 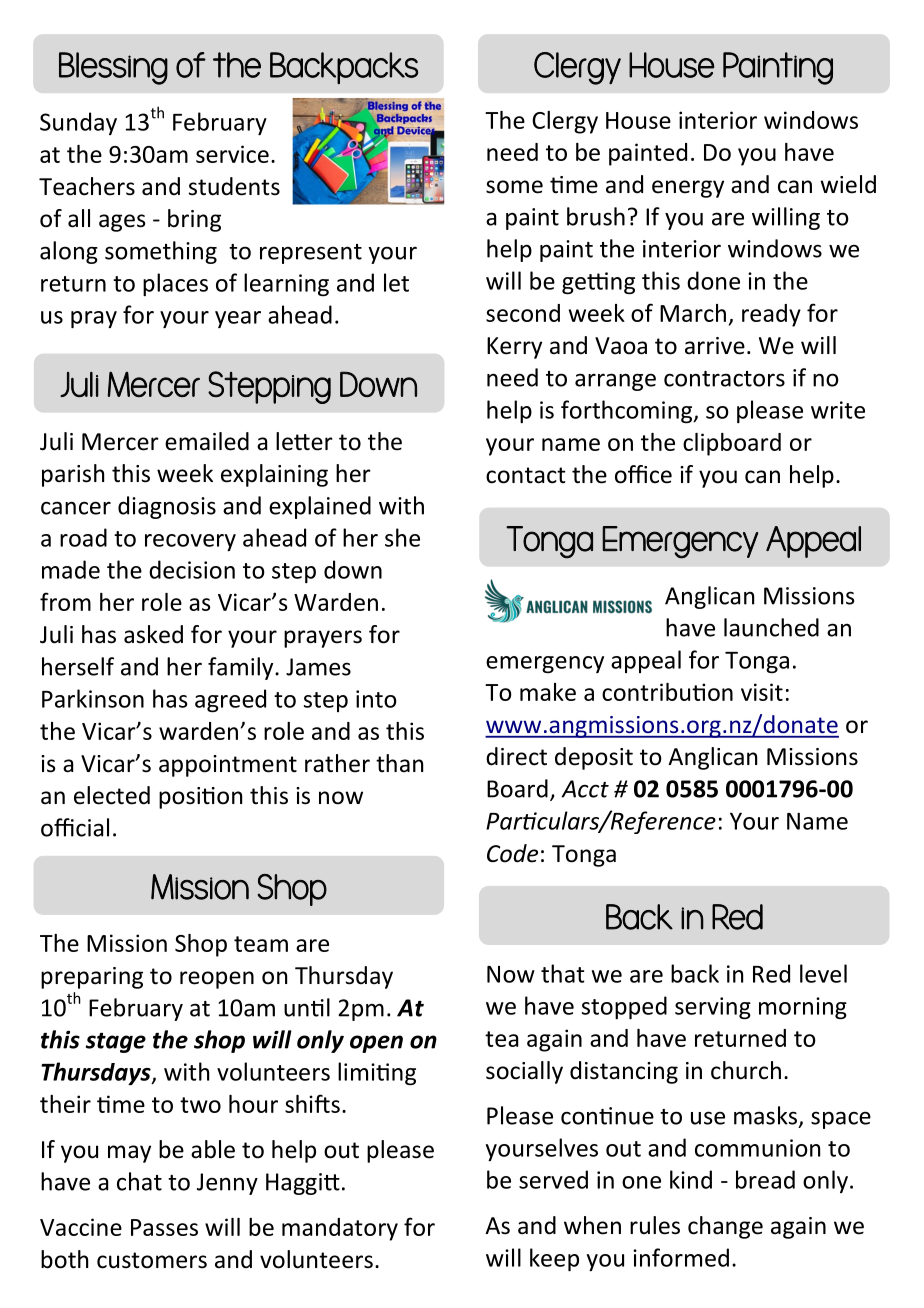 What do you see at coordinates (164, 1227) in the screenshot?
I see `Passes` at bounding box center [164, 1227].
